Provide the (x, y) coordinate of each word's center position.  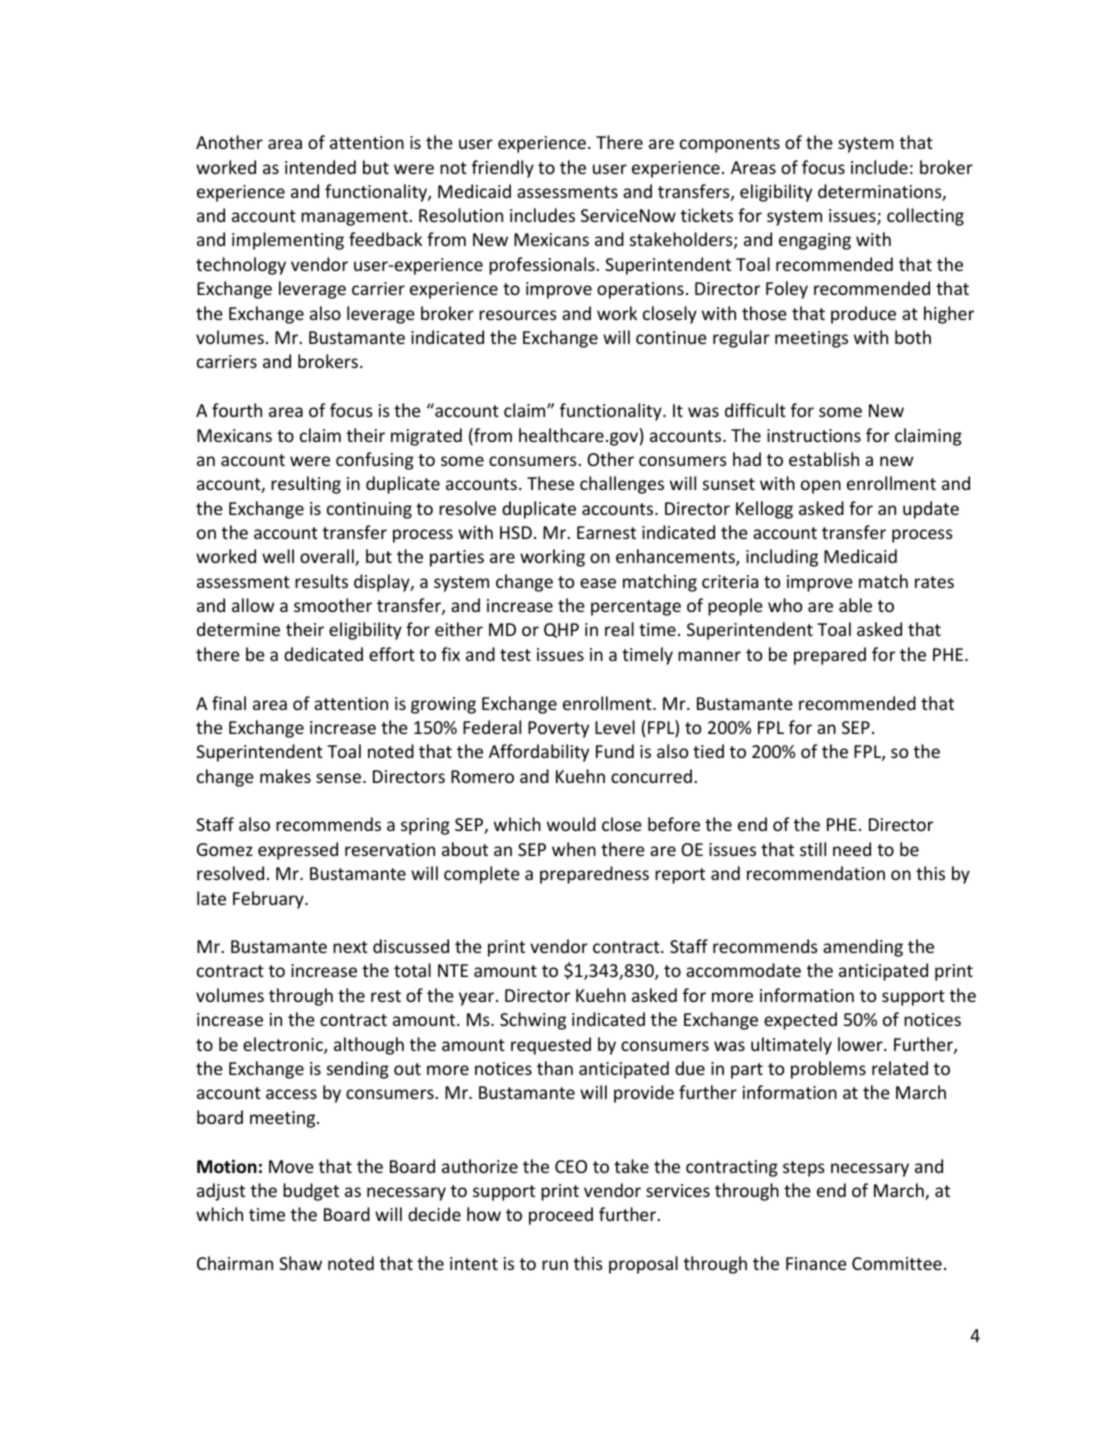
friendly (503, 169)
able (855, 605)
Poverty (558, 729)
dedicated (323, 654)
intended (320, 167)
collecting (925, 217)
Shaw (300, 1263)
